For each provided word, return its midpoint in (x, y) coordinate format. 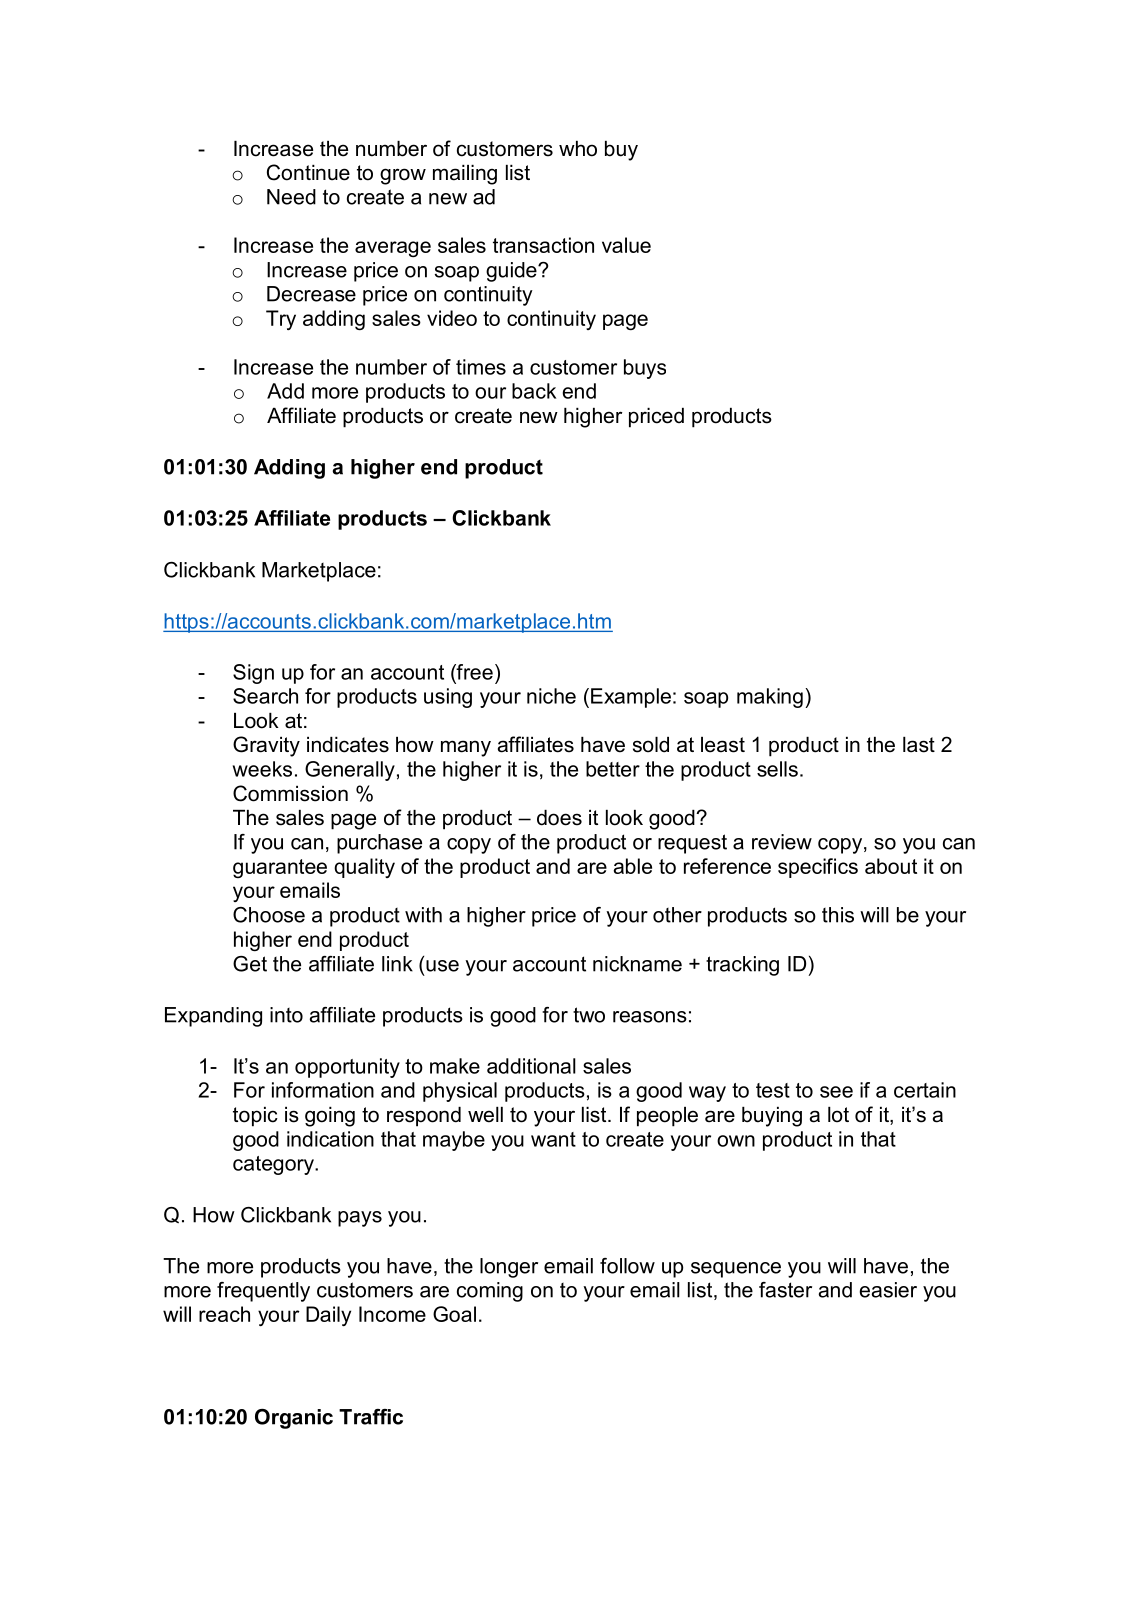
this (838, 915)
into (286, 1015)
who (578, 149)
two (589, 1015)
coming (490, 1292)
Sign (253, 674)
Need (291, 197)
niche (551, 696)
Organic (294, 1419)
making (770, 698)
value (626, 245)
